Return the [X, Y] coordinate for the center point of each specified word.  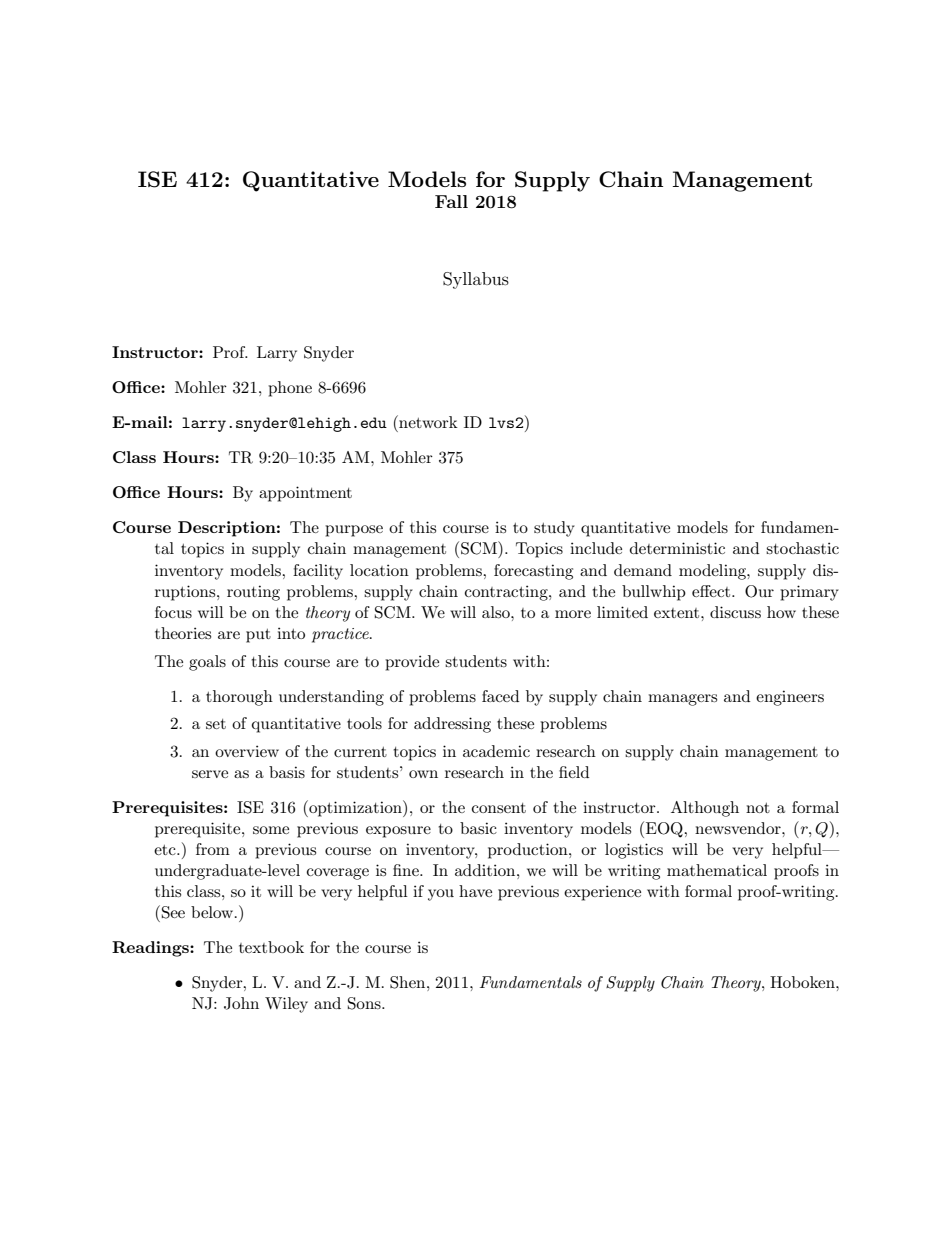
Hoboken [803, 982]
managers [682, 700]
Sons [365, 1003]
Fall [451, 201]
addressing [452, 725]
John [241, 1003]
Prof [230, 352]
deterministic [677, 548]
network [427, 421]
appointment [305, 494]
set [216, 724]
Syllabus [476, 280]
